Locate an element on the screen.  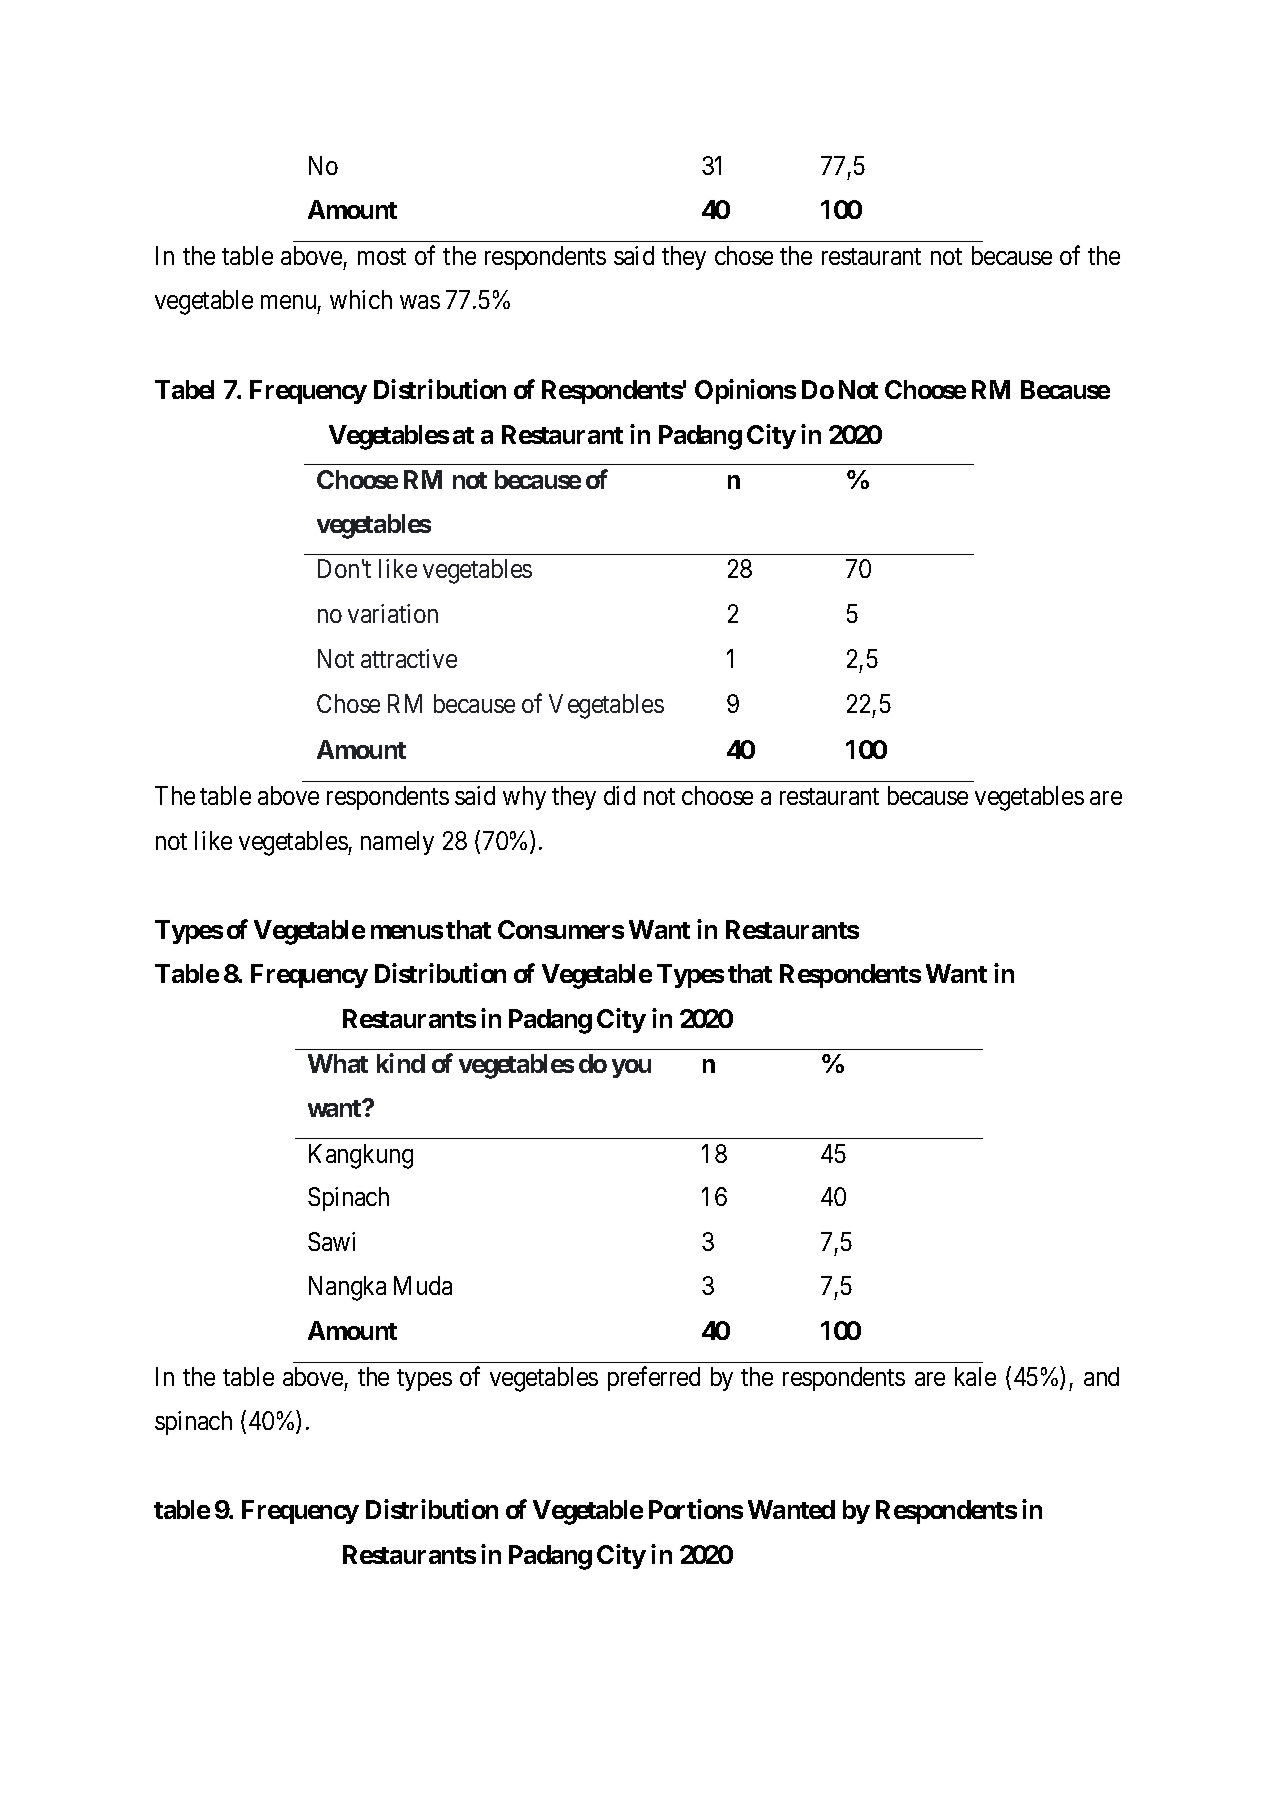
What is located at coordinates (338, 1063).
